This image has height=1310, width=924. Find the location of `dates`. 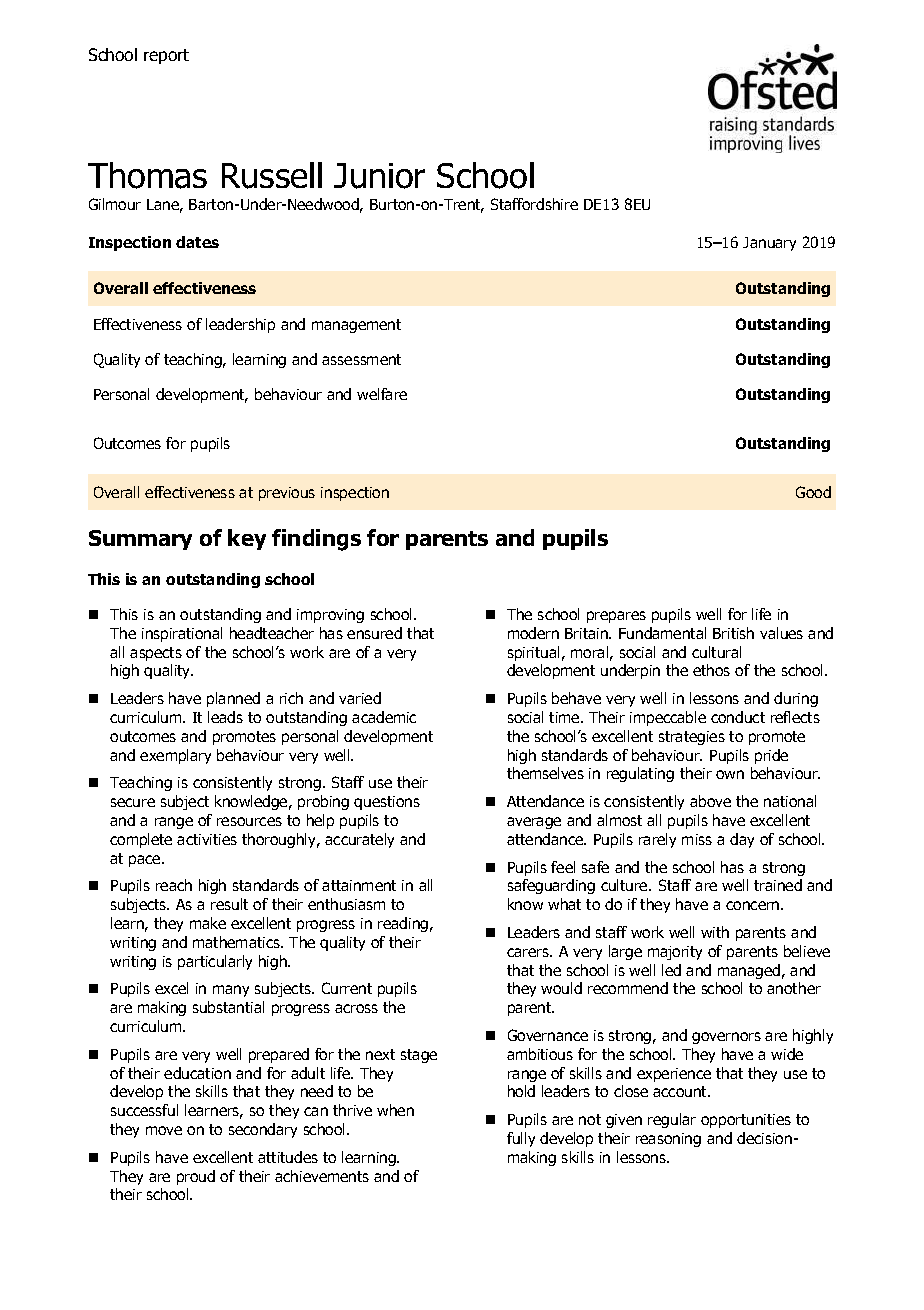

dates is located at coordinates (197, 242).
